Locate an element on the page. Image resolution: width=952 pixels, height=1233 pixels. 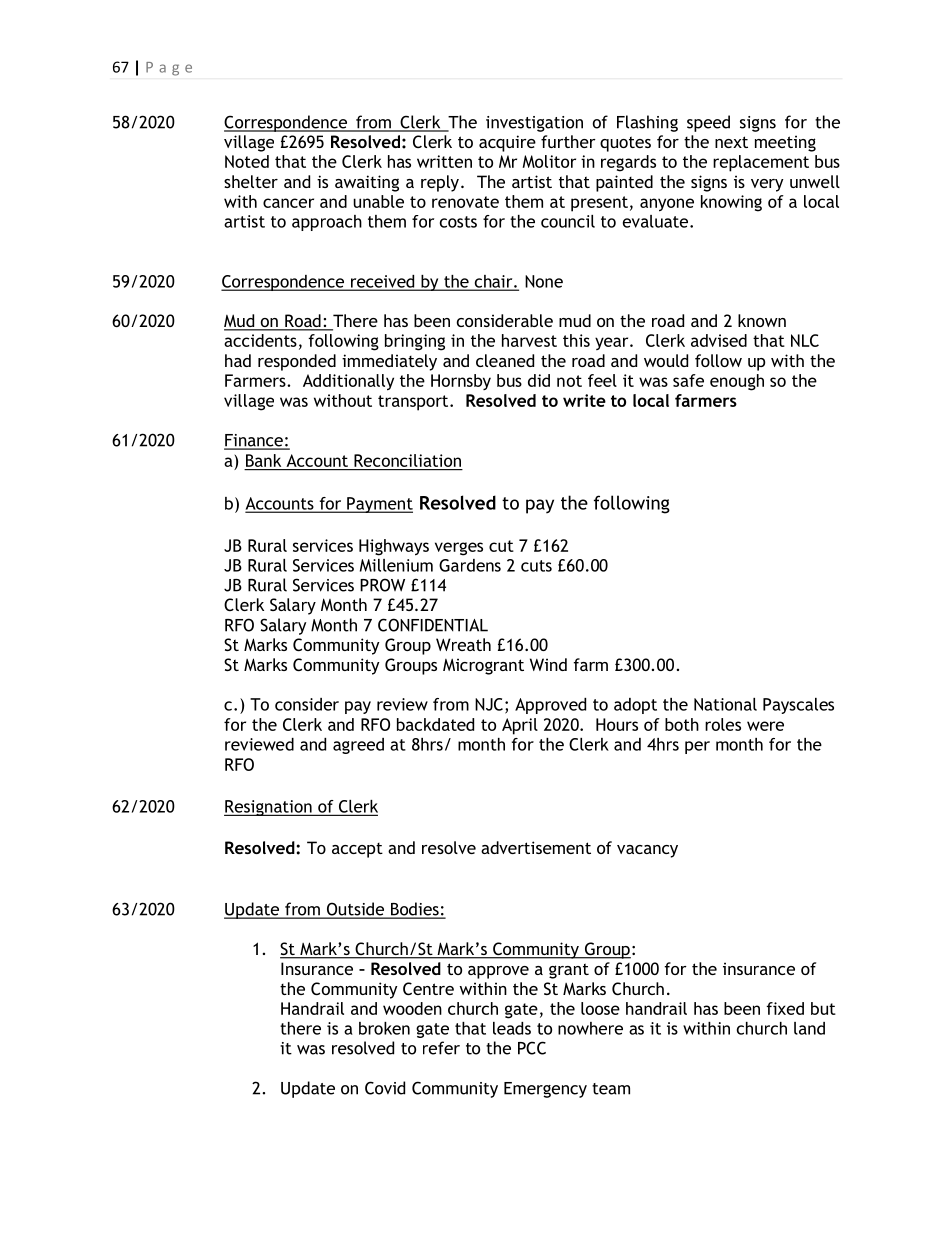
PCC is located at coordinates (532, 1048).
